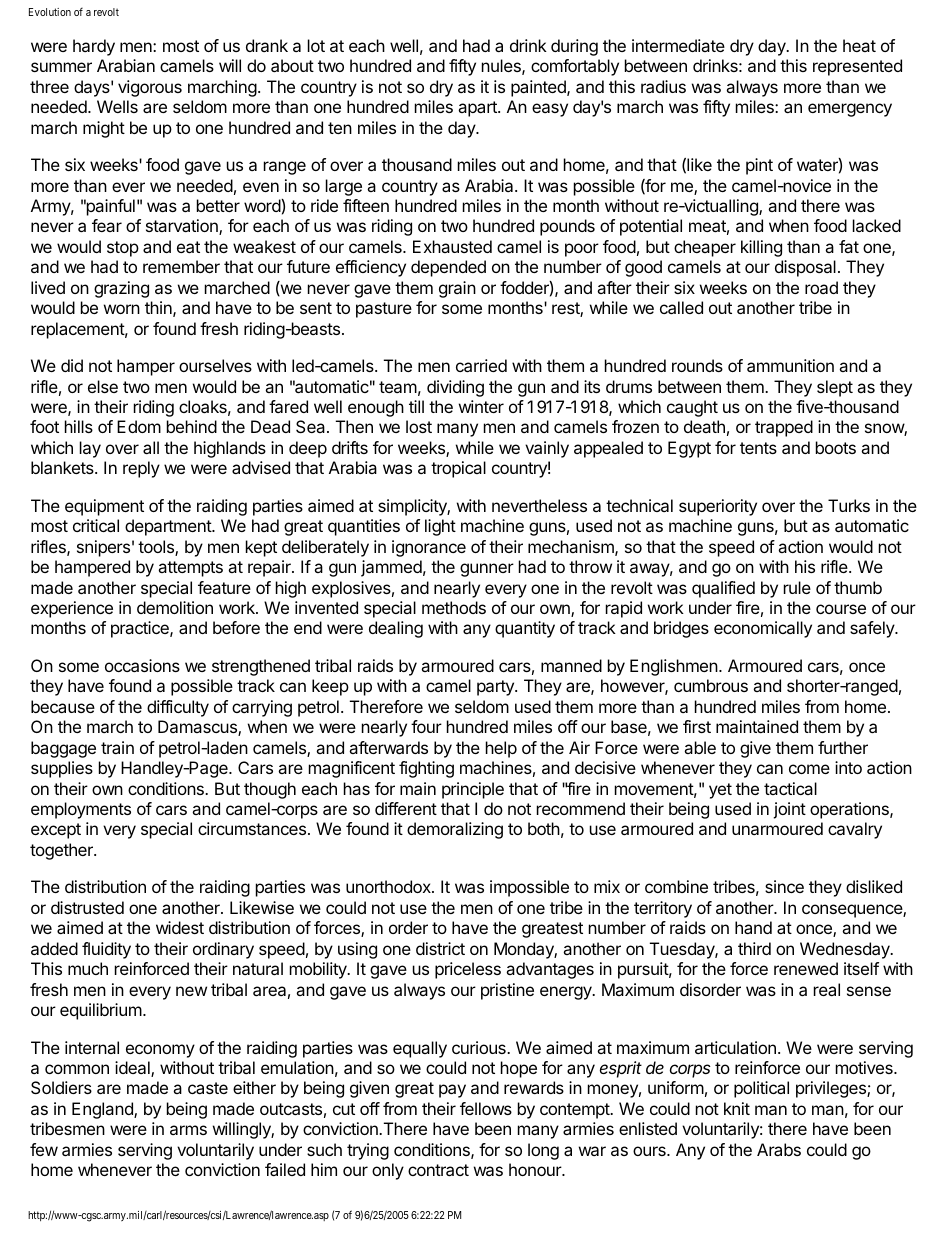 The height and width of the screenshot is (1233, 952). I want to click on road, so click(821, 287).
